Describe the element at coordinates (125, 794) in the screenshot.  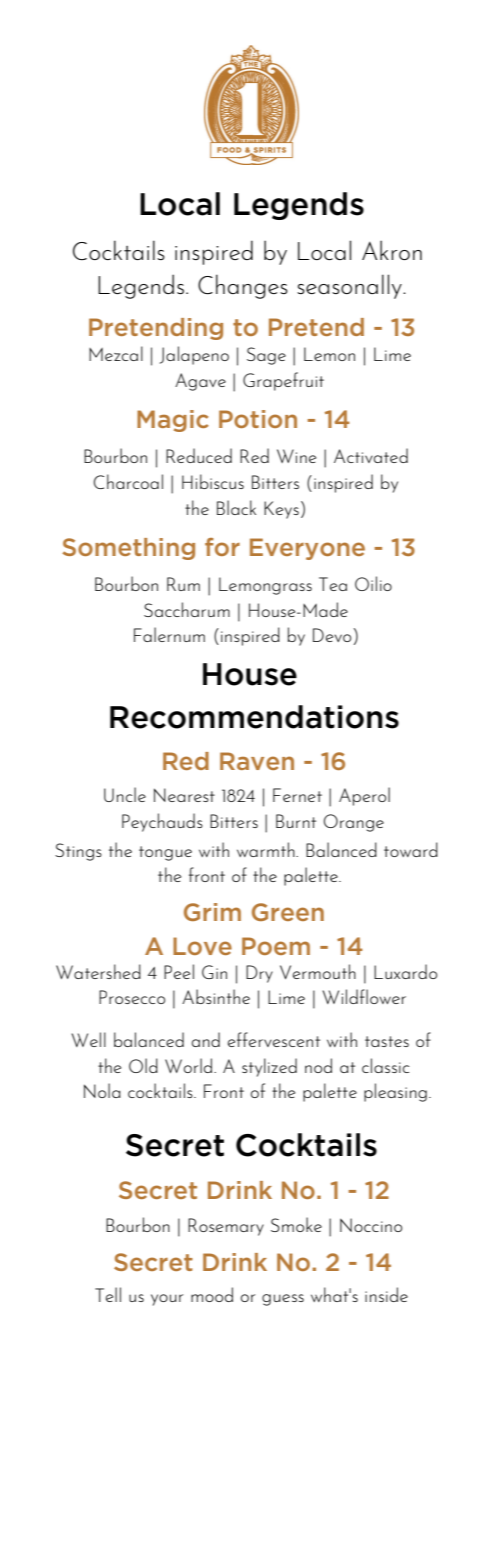
I see `Uncle` at that location.
